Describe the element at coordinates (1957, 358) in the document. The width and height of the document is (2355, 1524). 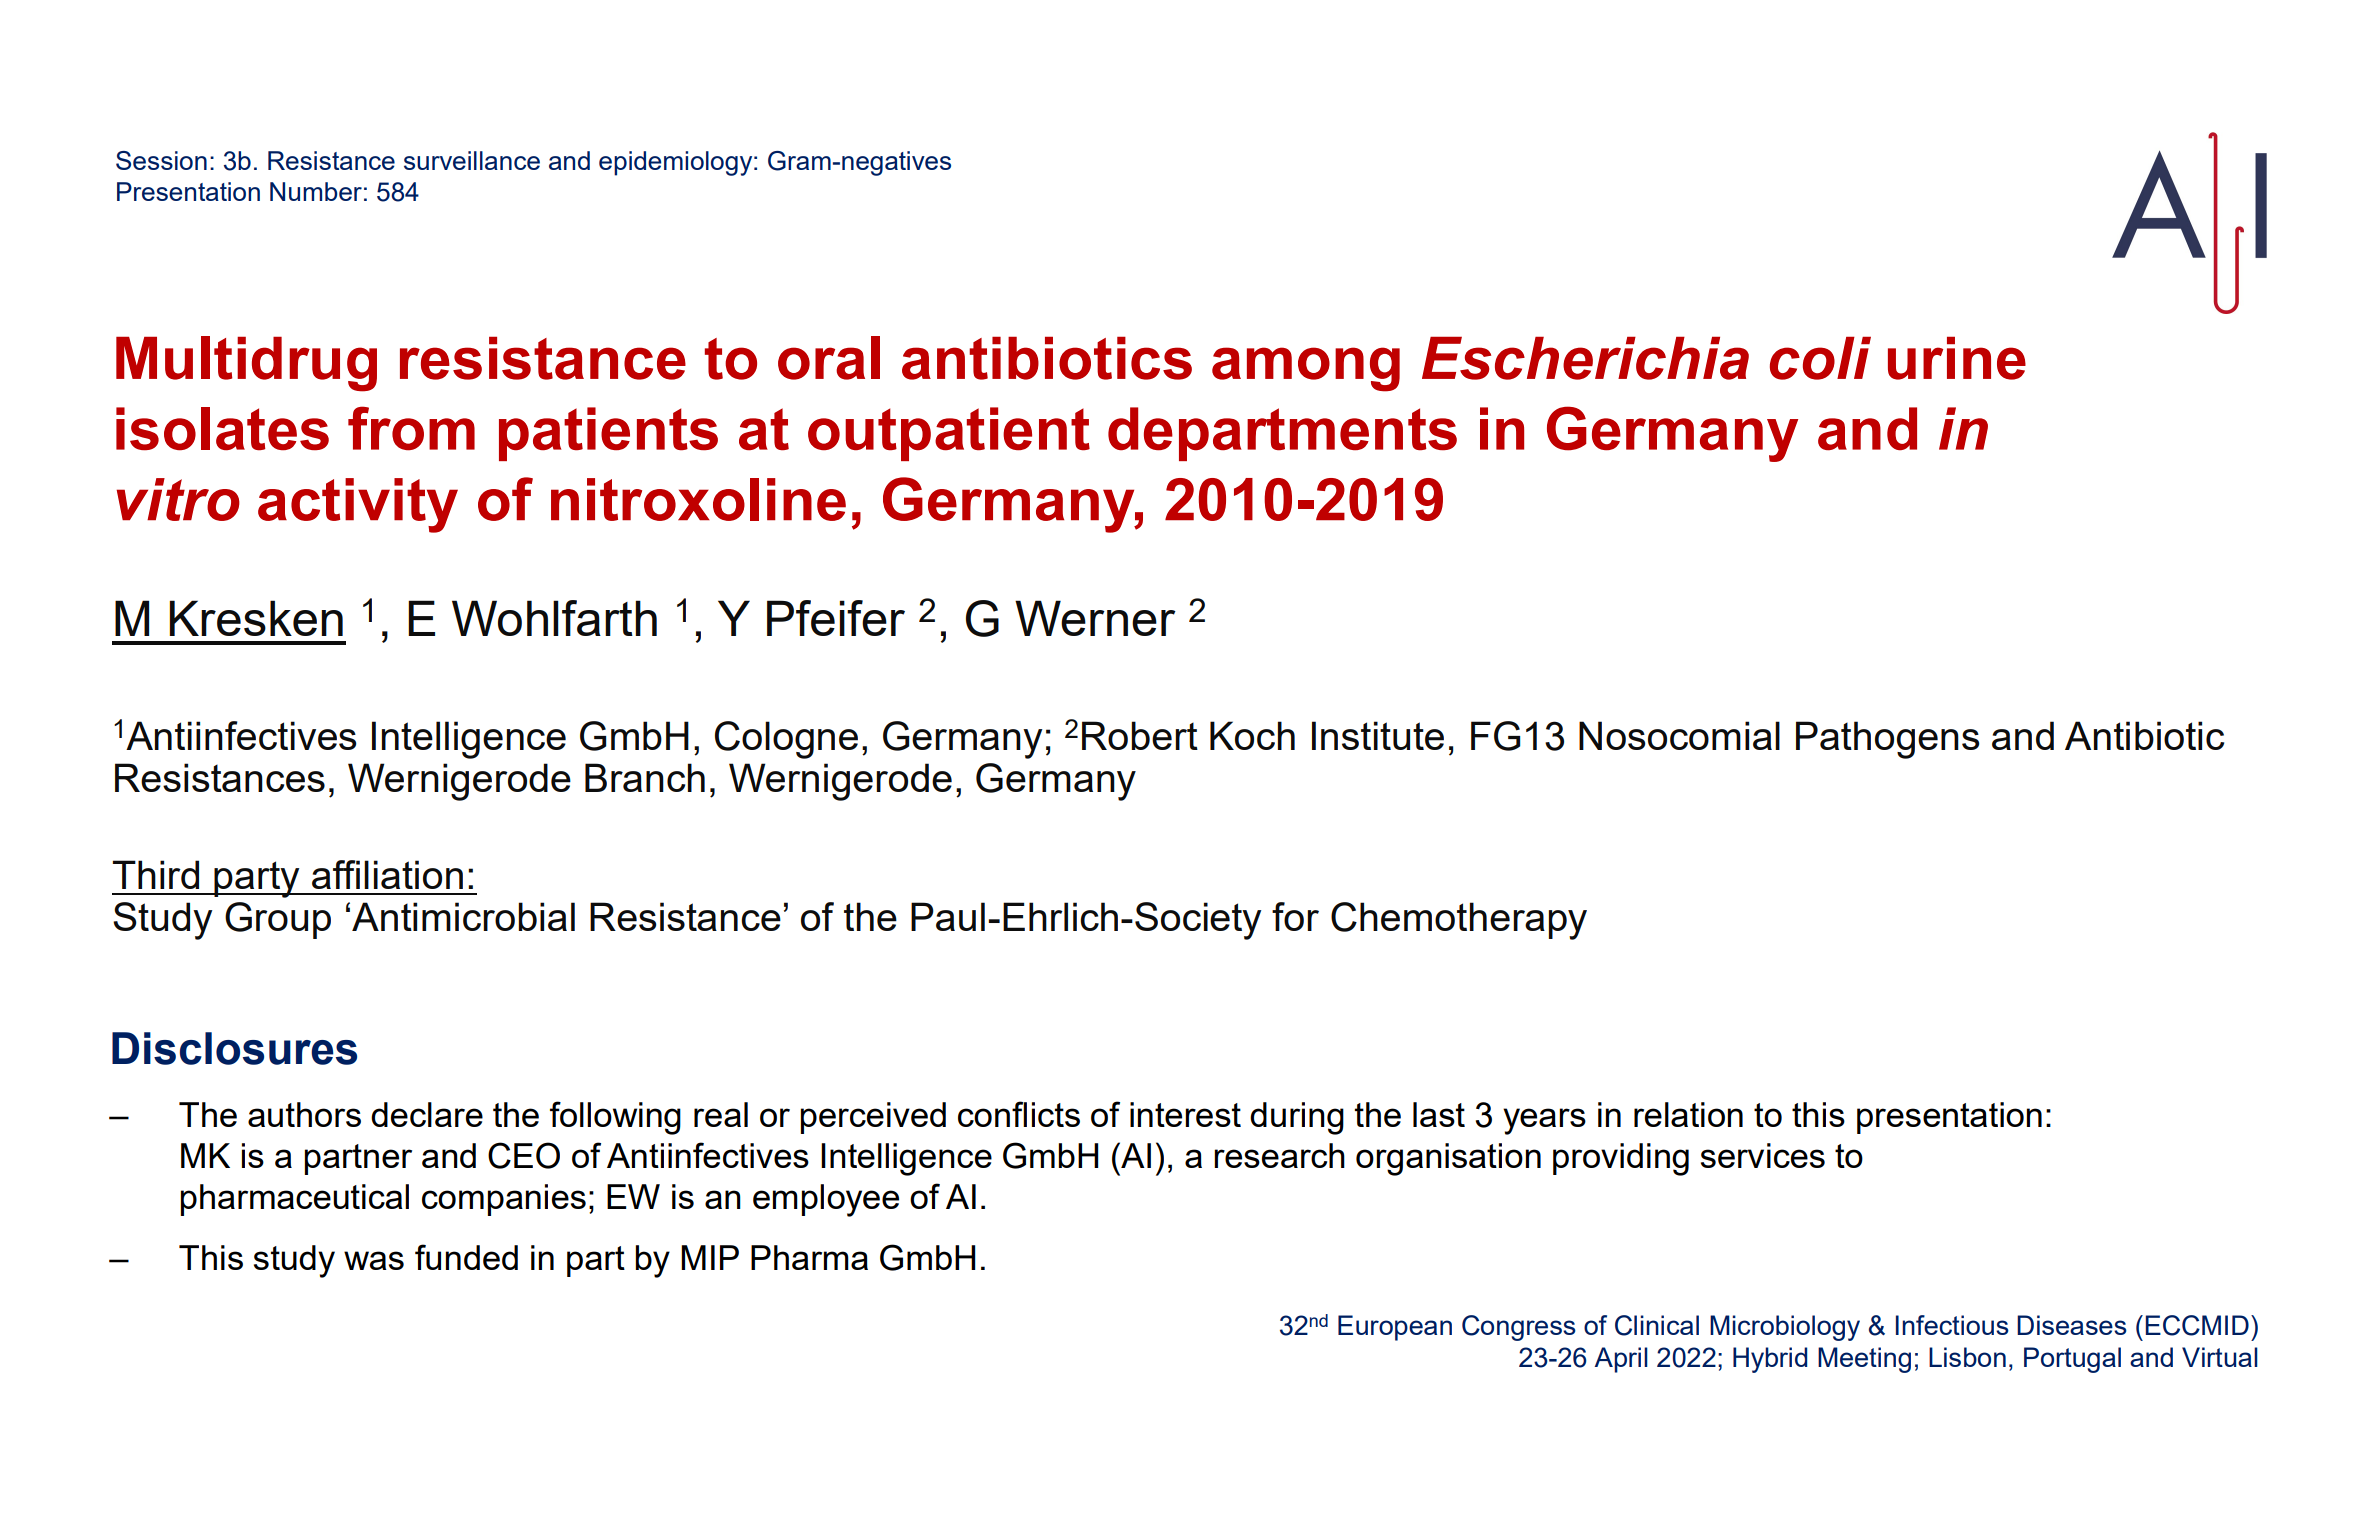
I see `urine` at that location.
